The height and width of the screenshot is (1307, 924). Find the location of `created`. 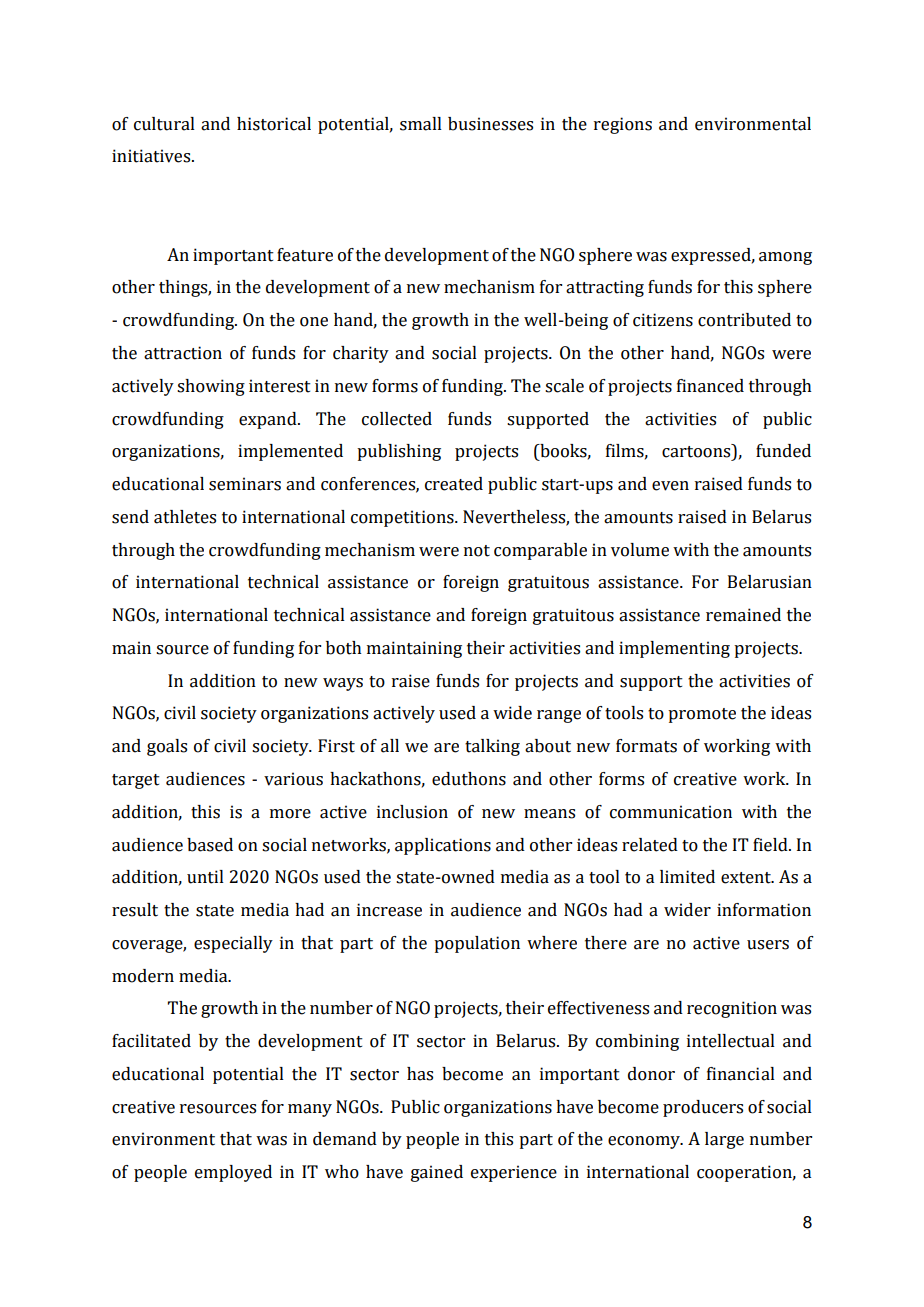

created is located at coordinates (454, 484).
